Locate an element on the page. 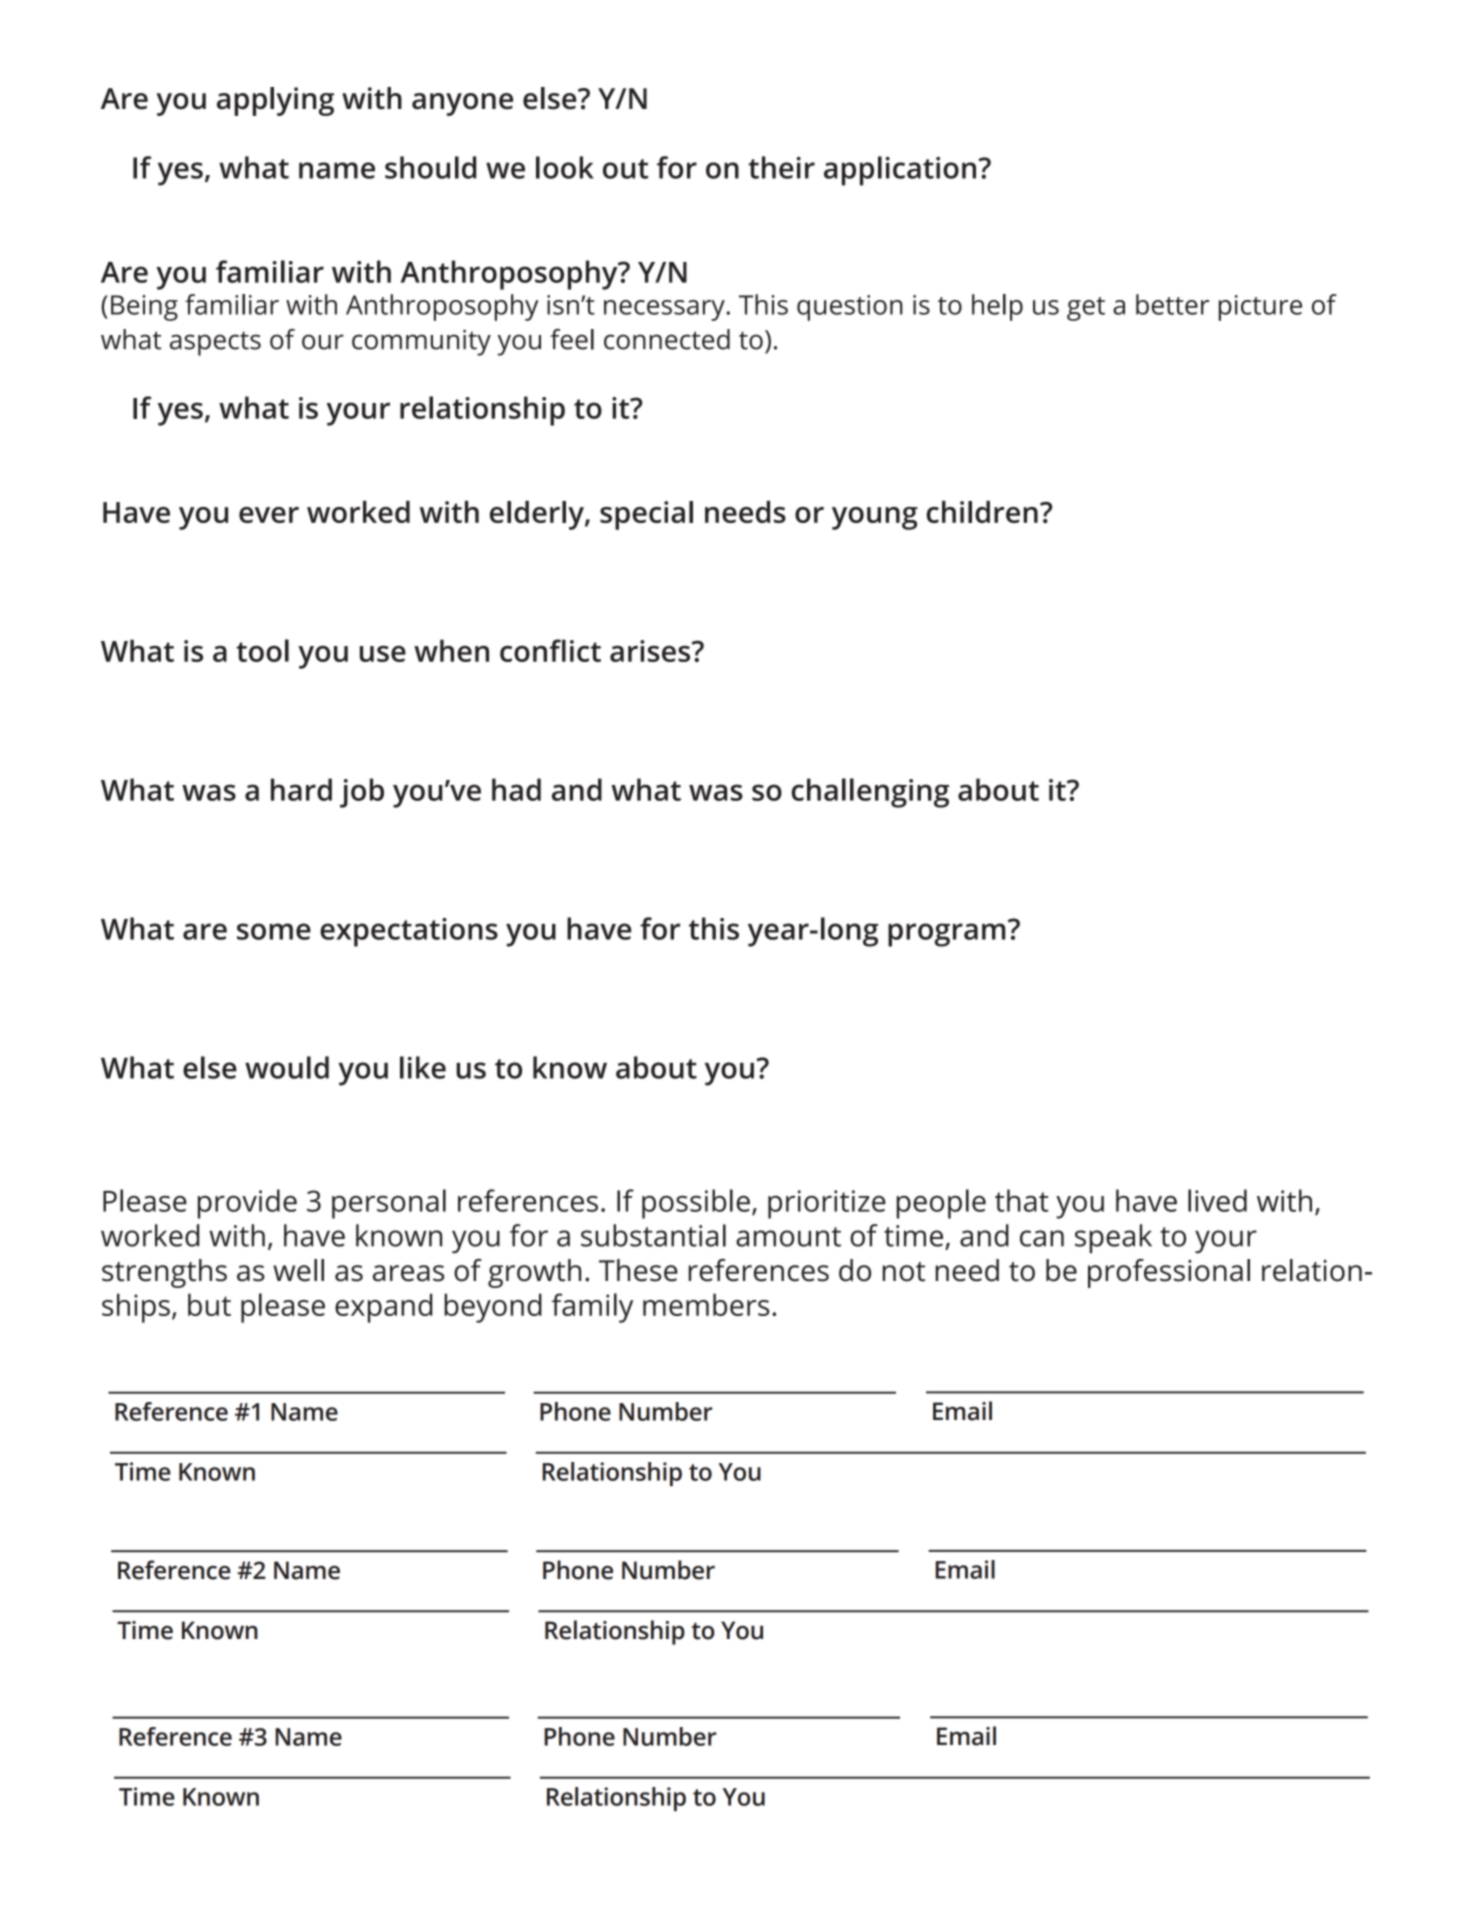 This page has width=1476, height=1910. challenging is located at coordinates (870, 793).
